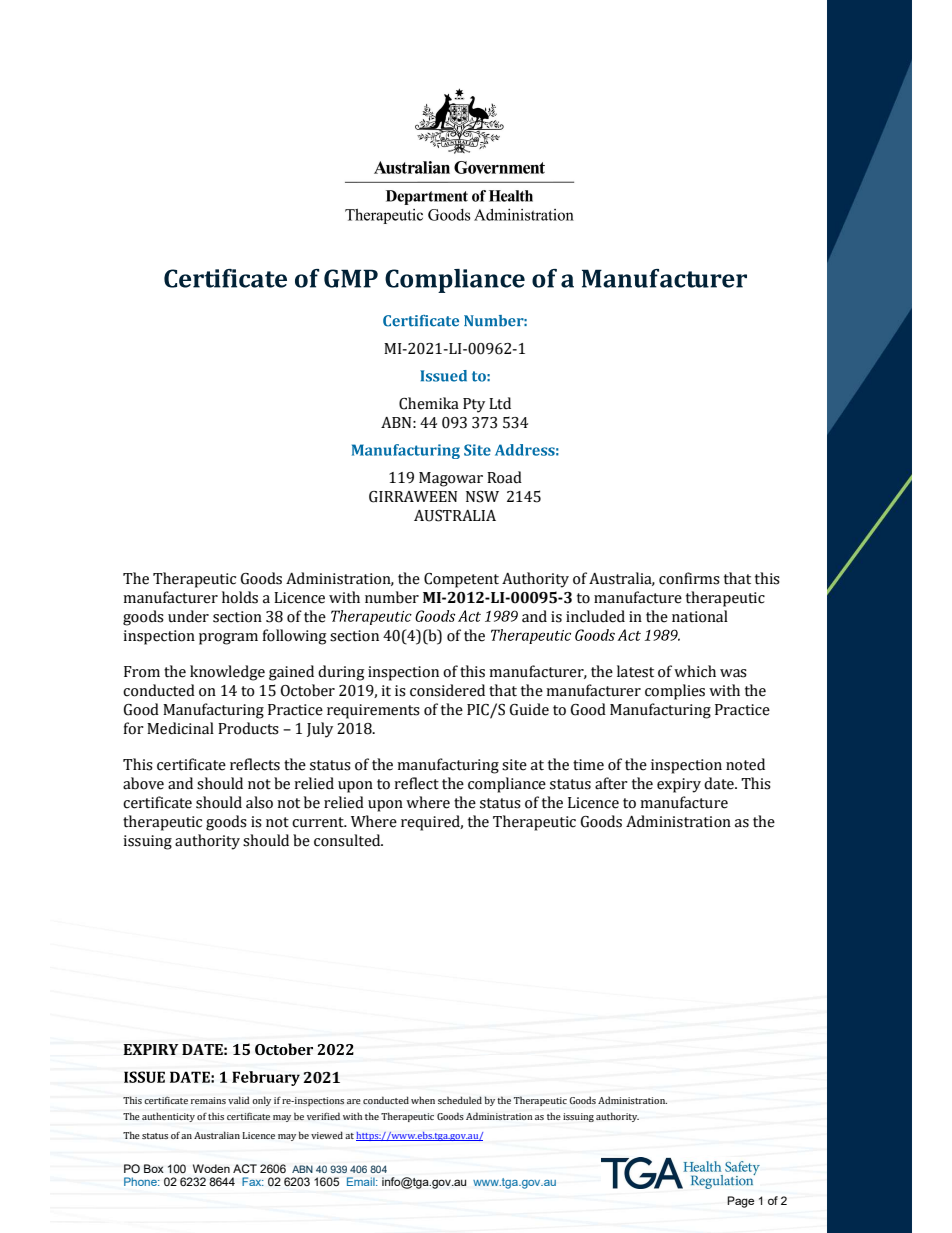 The image size is (952, 1233). What do you see at coordinates (500, 403) in the screenshot?
I see `Ltd` at bounding box center [500, 403].
